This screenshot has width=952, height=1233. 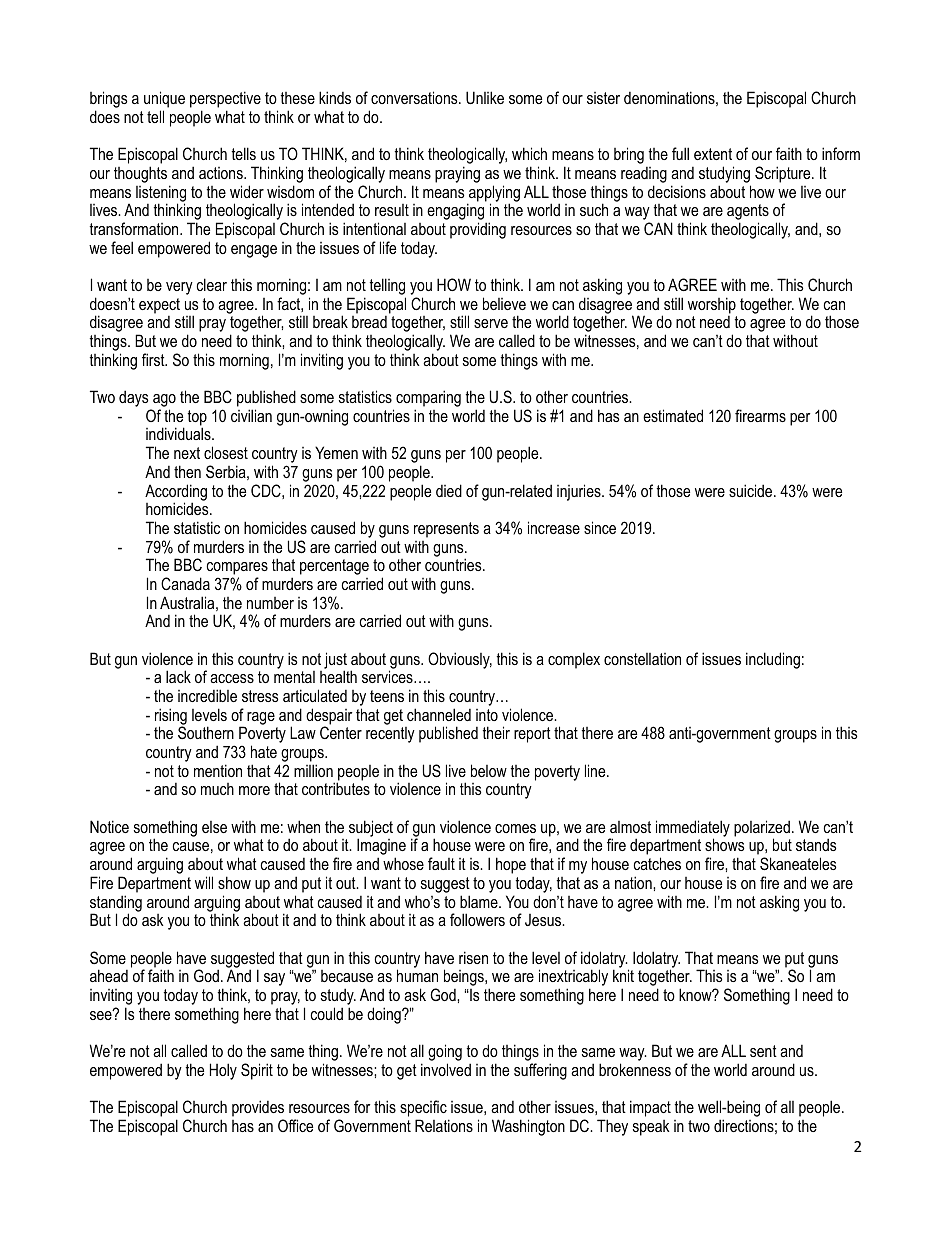 I want to click on Unlike, so click(x=485, y=97).
